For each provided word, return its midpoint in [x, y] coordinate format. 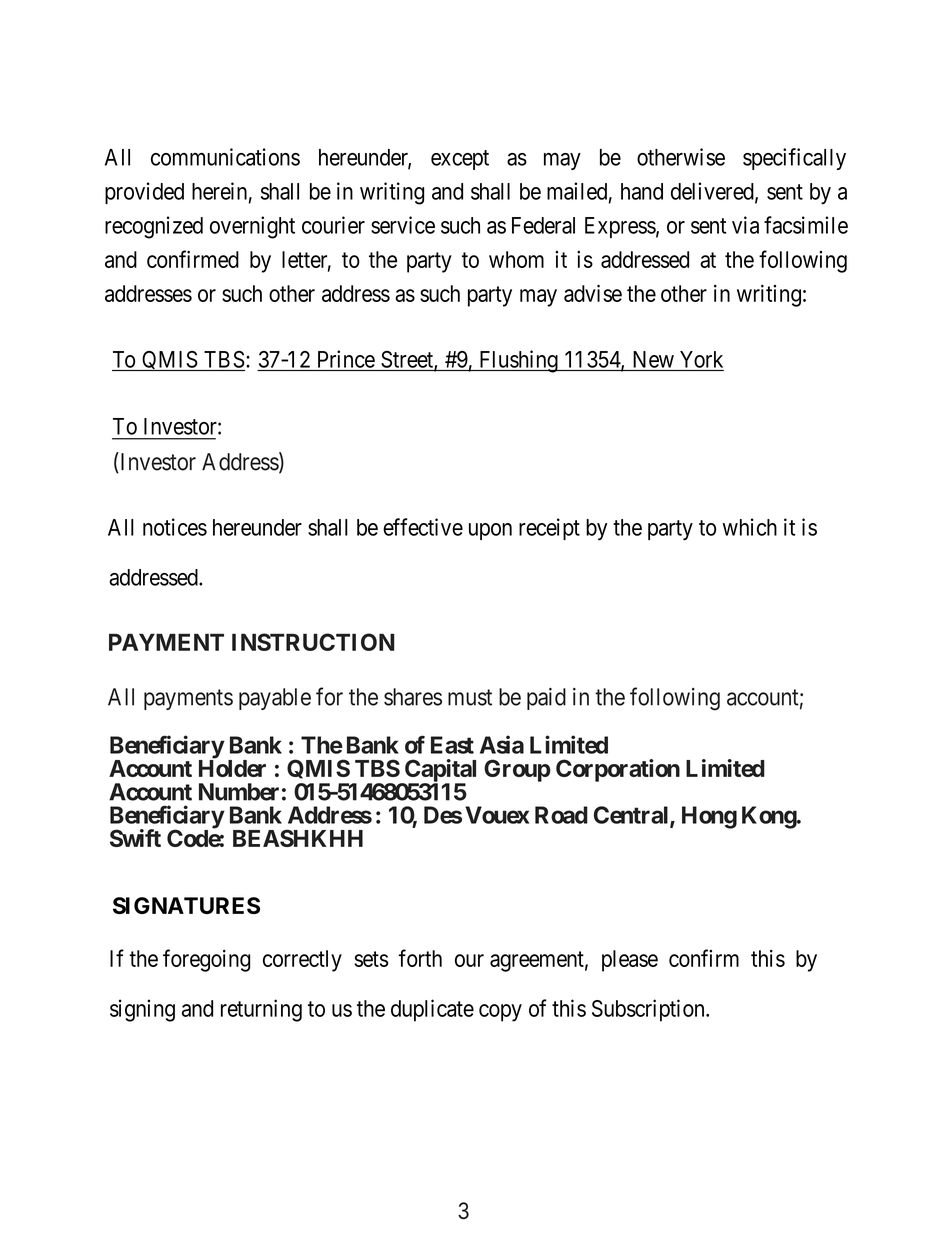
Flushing [518, 361]
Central [632, 816]
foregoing [206, 960]
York [701, 359]
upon [490, 531]
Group [517, 770]
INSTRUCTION [313, 642]
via [745, 225]
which [750, 527]
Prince [346, 359]
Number [239, 792]
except [460, 160]
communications [225, 157]
